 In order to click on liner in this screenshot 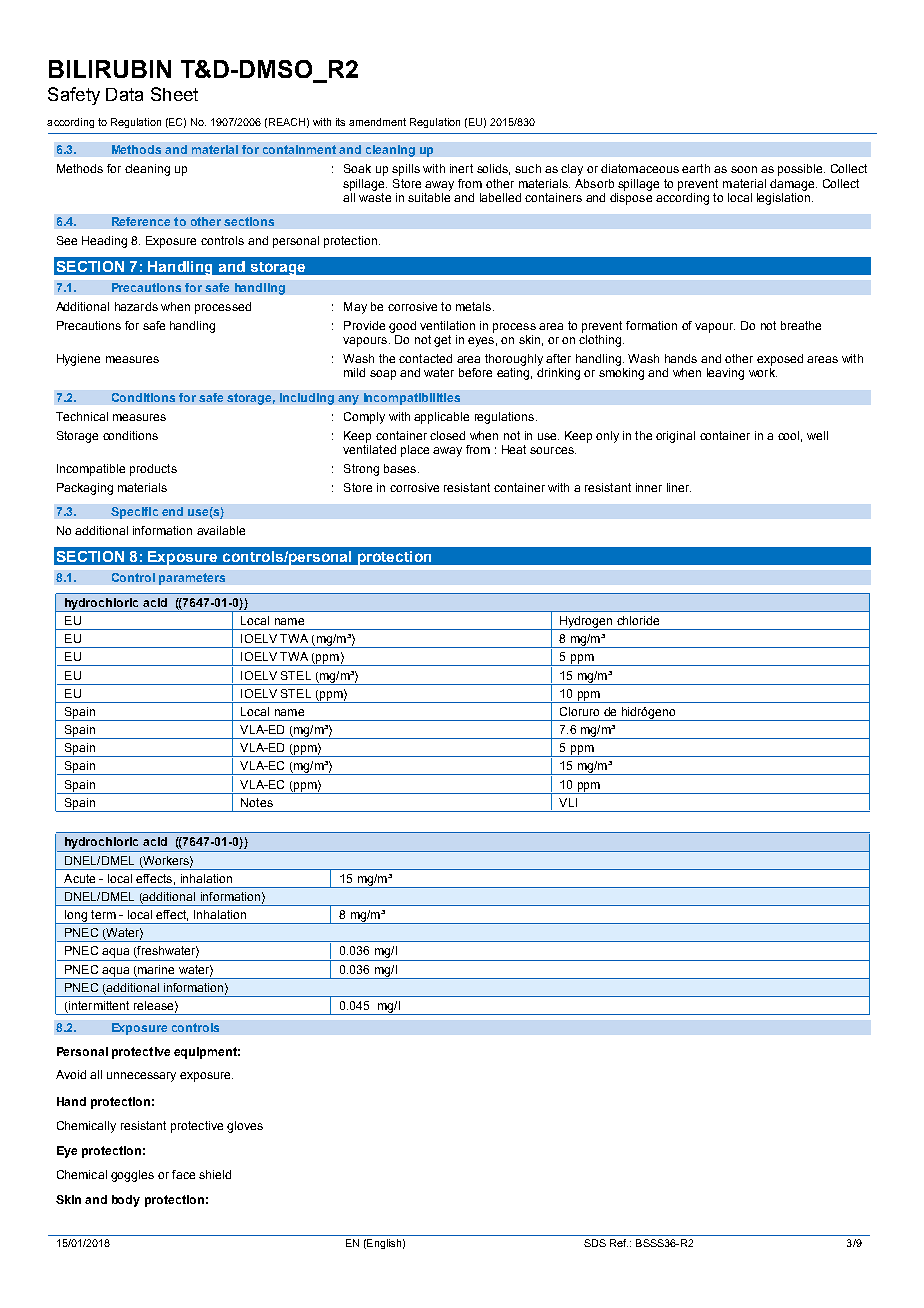, I will do `click(679, 487)`.
